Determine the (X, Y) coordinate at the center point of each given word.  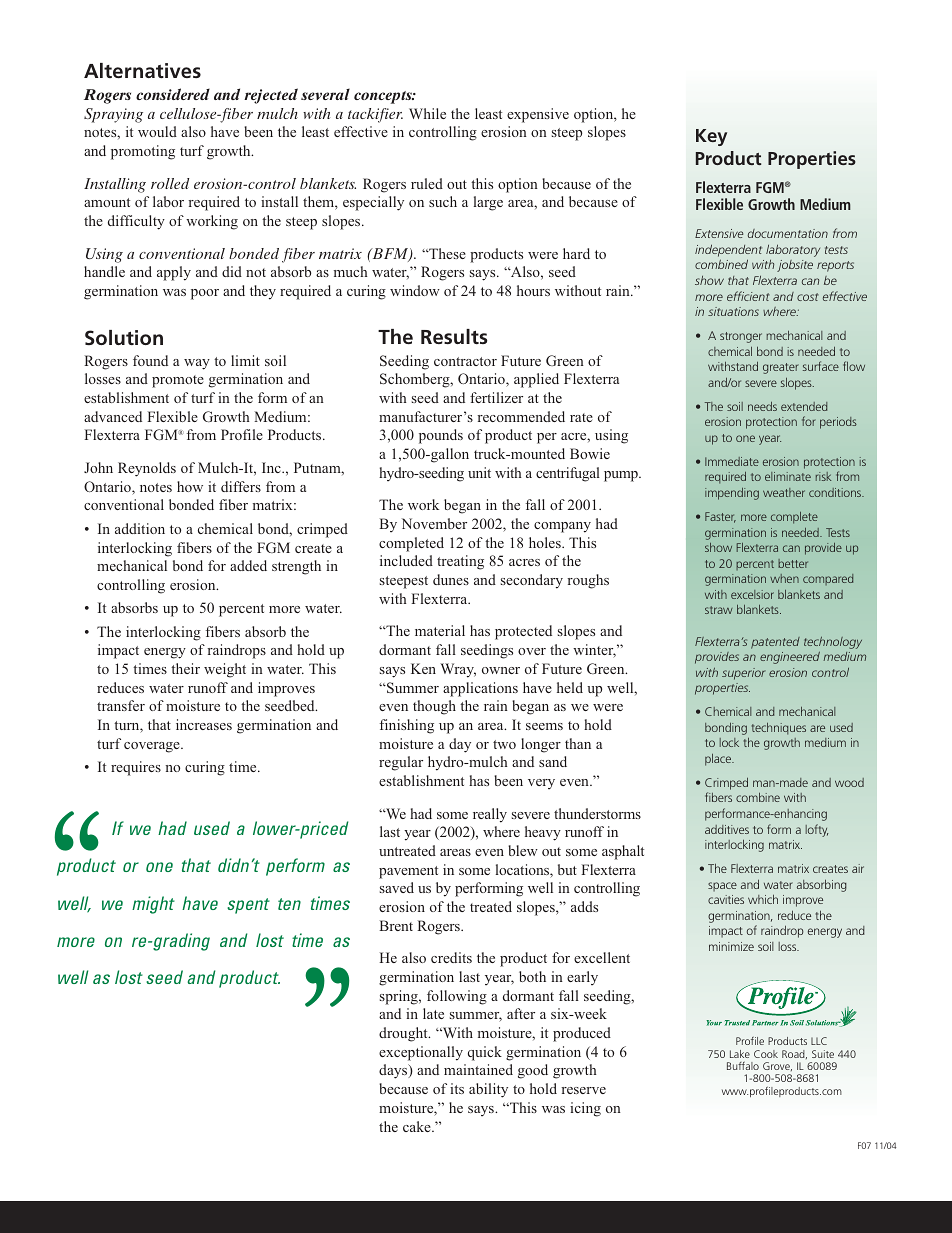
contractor (465, 361)
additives (727, 829)
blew (523, 850)
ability (488, 1090)
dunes (451, 579)
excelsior (752, 594)
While (427, 113)
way (197, 364)
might (153, 905)
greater (781, 368)
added (248, 565)
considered (173, 94)
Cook (766, 1054)
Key (711, 137)
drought (404, 1034)
